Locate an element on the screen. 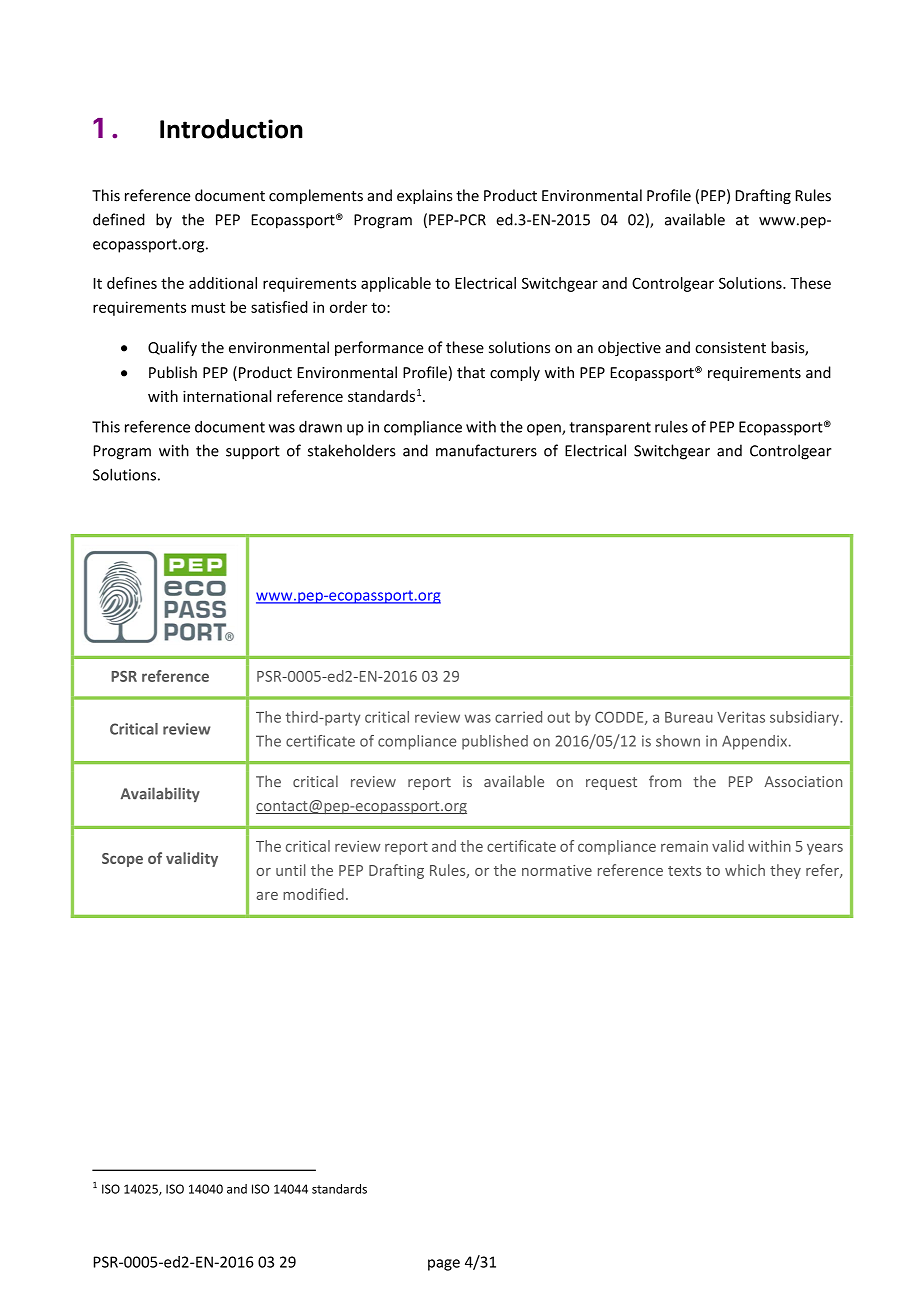 The height and width of the screenshot is (1308, 924). Availability is located at coordinates (160, 794).
